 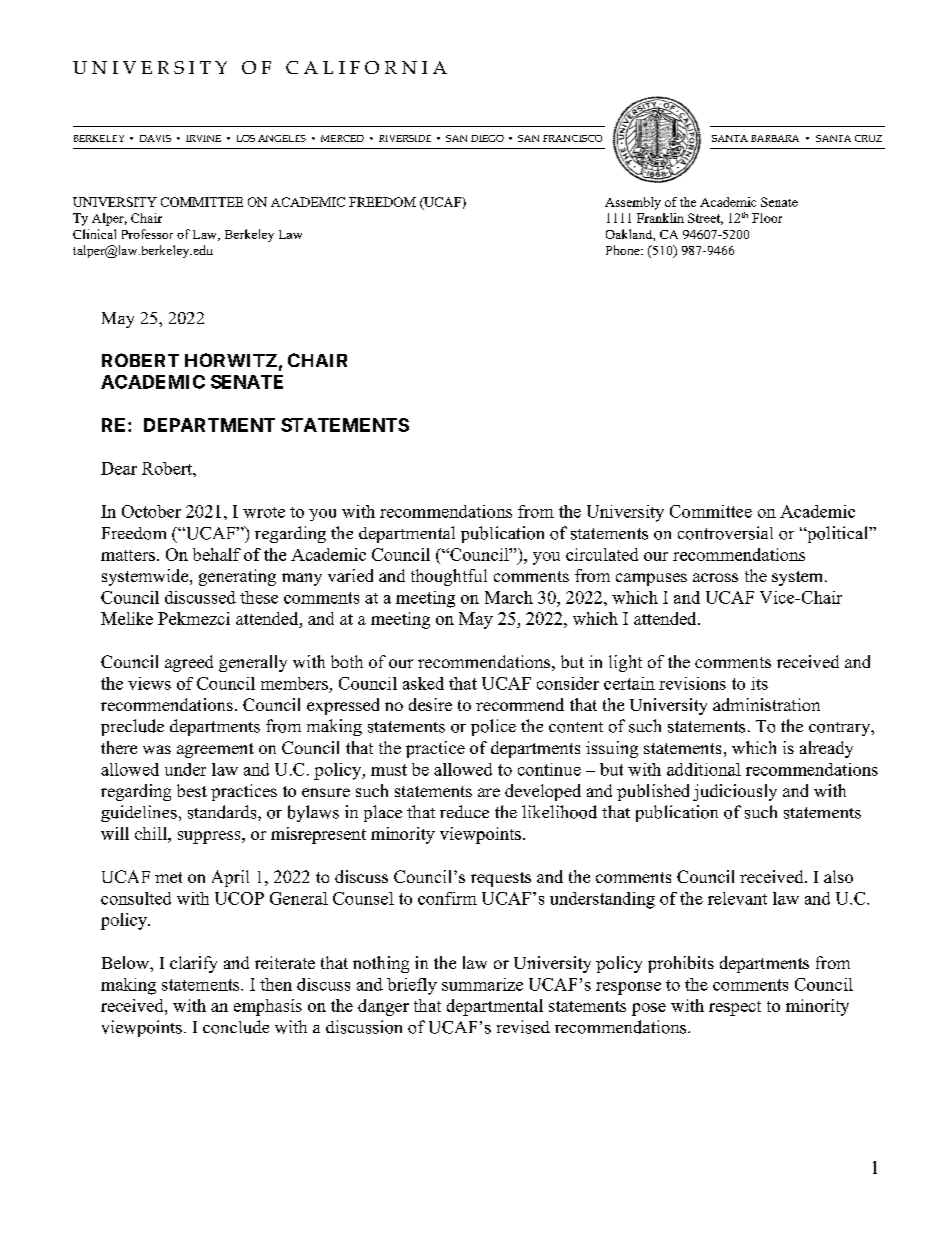 I want to click on Dear, so click(x=119, y=468).
